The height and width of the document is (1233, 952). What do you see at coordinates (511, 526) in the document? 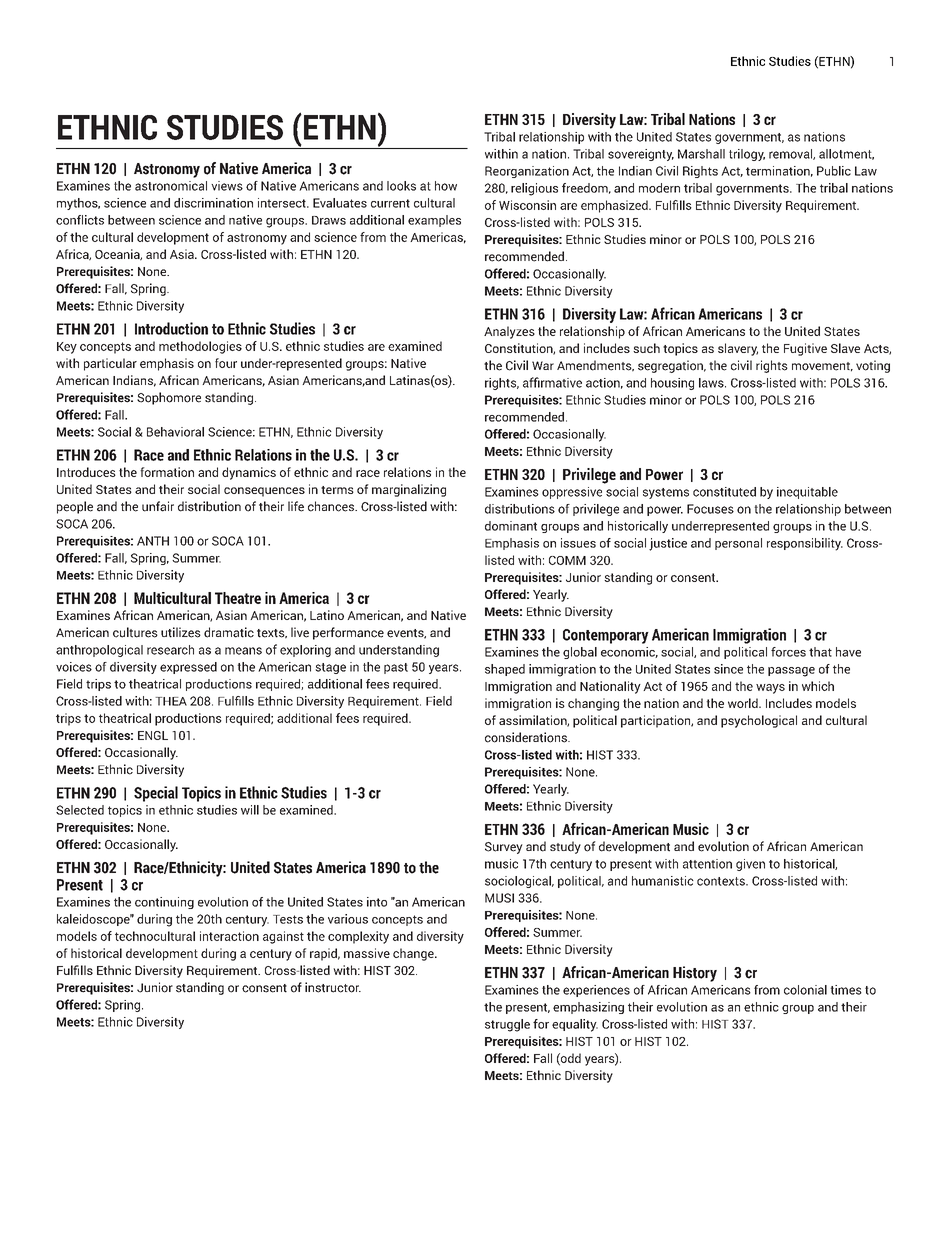
I see `dominant` at bounding box center [511, 526].
